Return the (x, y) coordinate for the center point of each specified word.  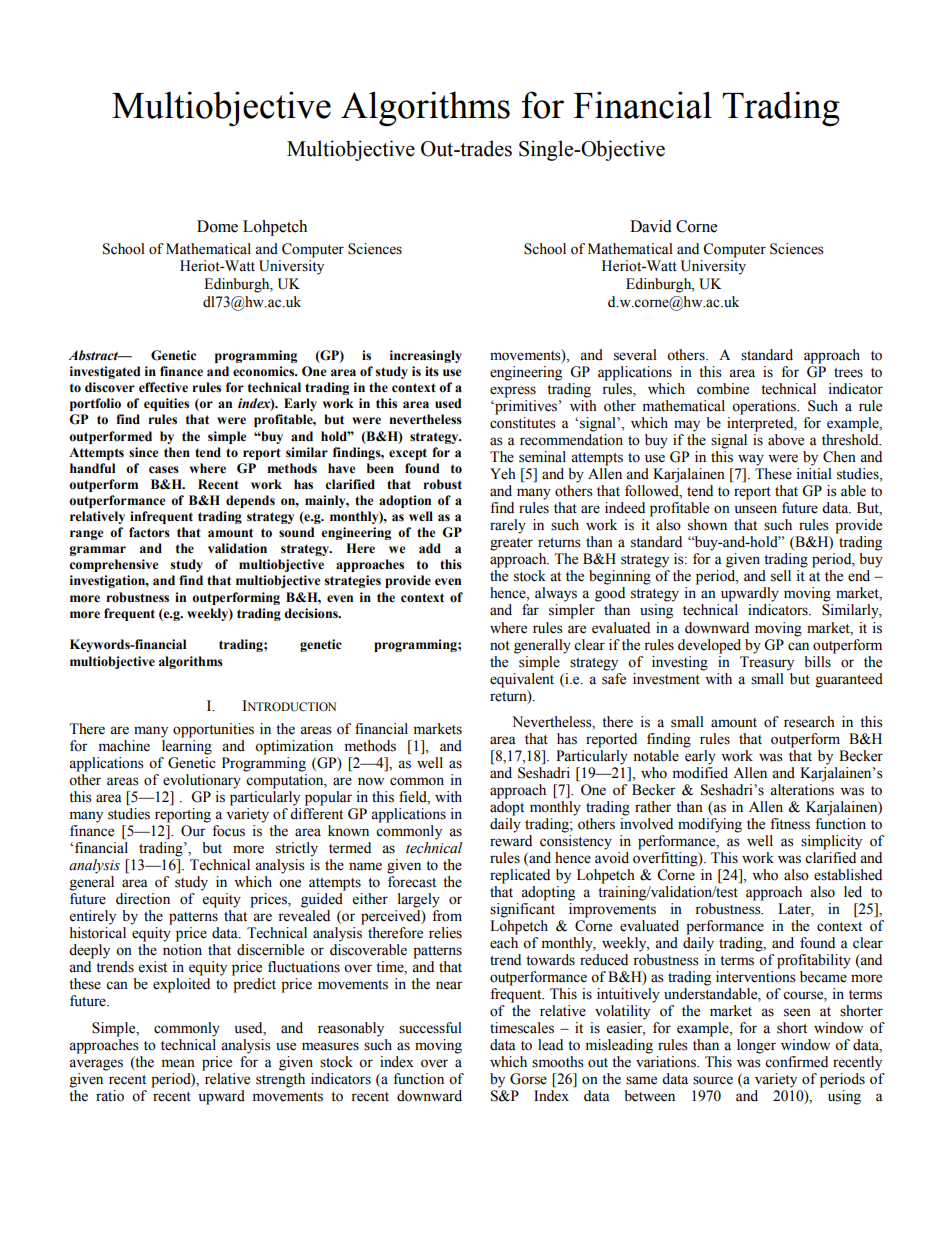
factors (149, 532)
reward (511, 841)
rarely (508, 526)
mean (178, 1063)
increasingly (426, 356)
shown (707, 525)
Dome (217, 226)
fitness (790, 824)
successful (430, 1028)
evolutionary (202, 781)
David (651, 226)
